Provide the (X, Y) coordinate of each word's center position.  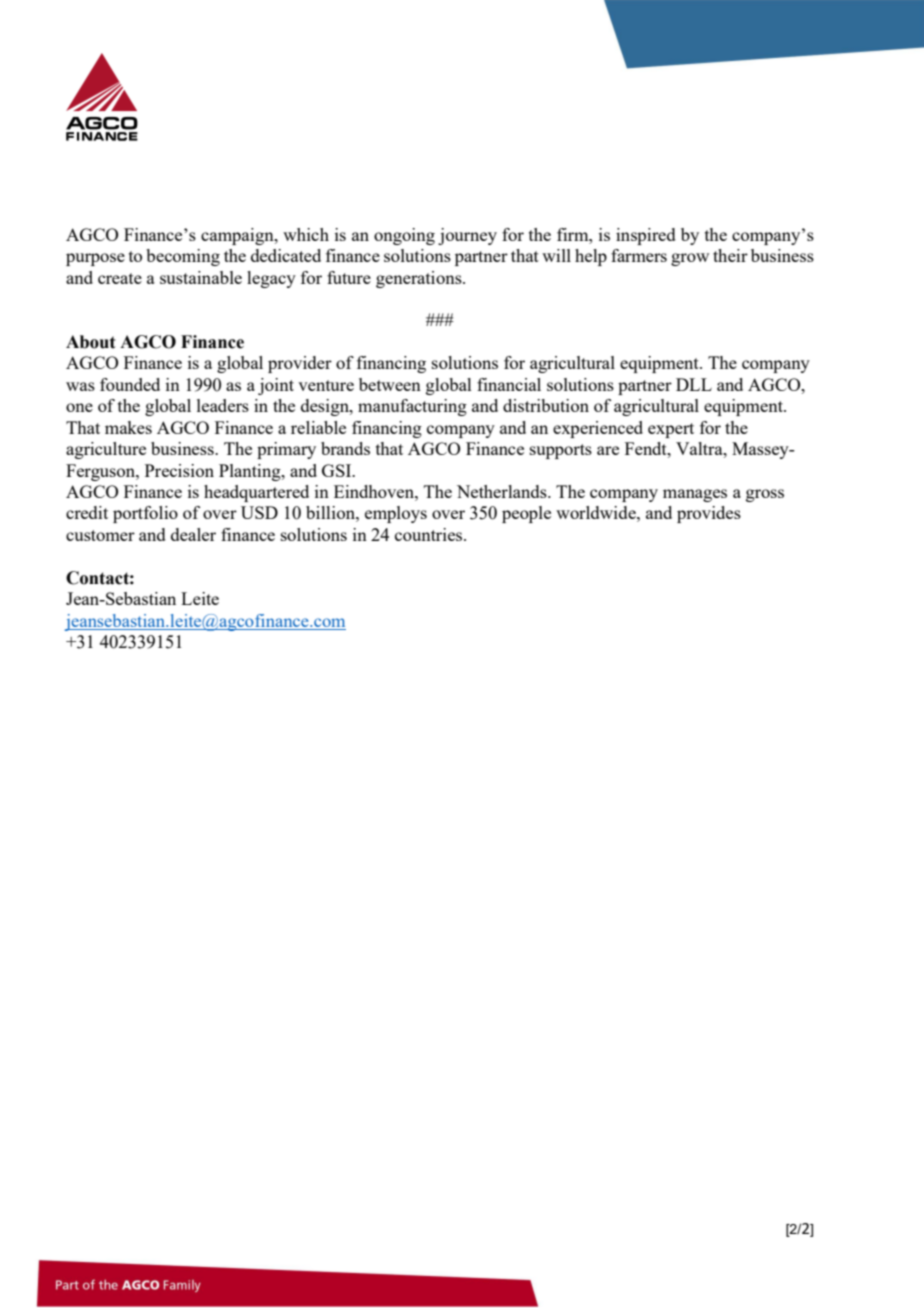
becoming (183, 257)
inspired (646, 236)
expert (671, 430)
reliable (318, 427)
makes (128, 427)
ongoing (404, 236)
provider (300, 364)
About (90, 342)
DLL (694, 384)
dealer (193, 534)
